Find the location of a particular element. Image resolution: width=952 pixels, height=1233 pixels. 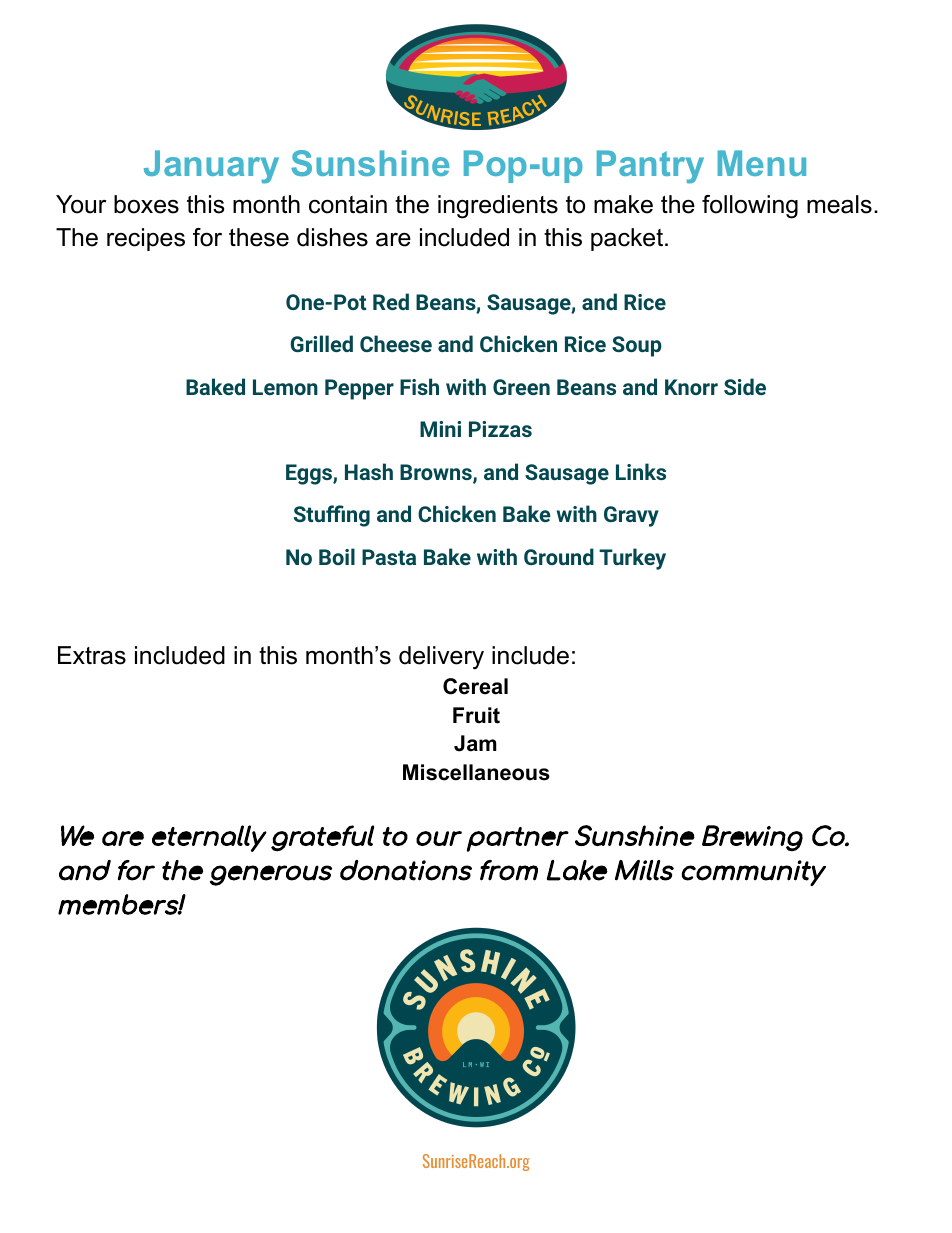

Jam is located at coordinates (475, 743).
